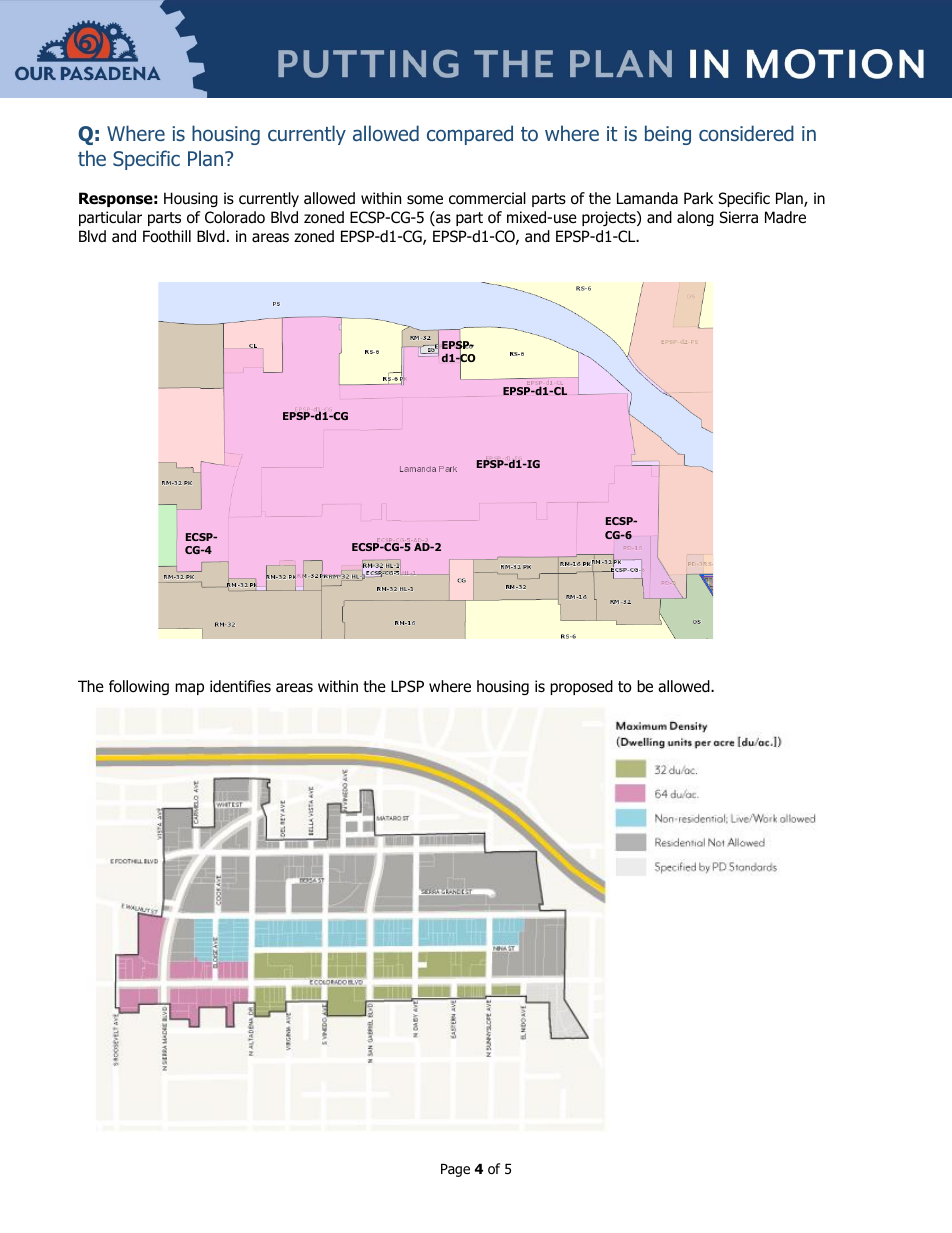 The width and height of the page is (952, 1233). I want to click on map, so click(189, 689).
